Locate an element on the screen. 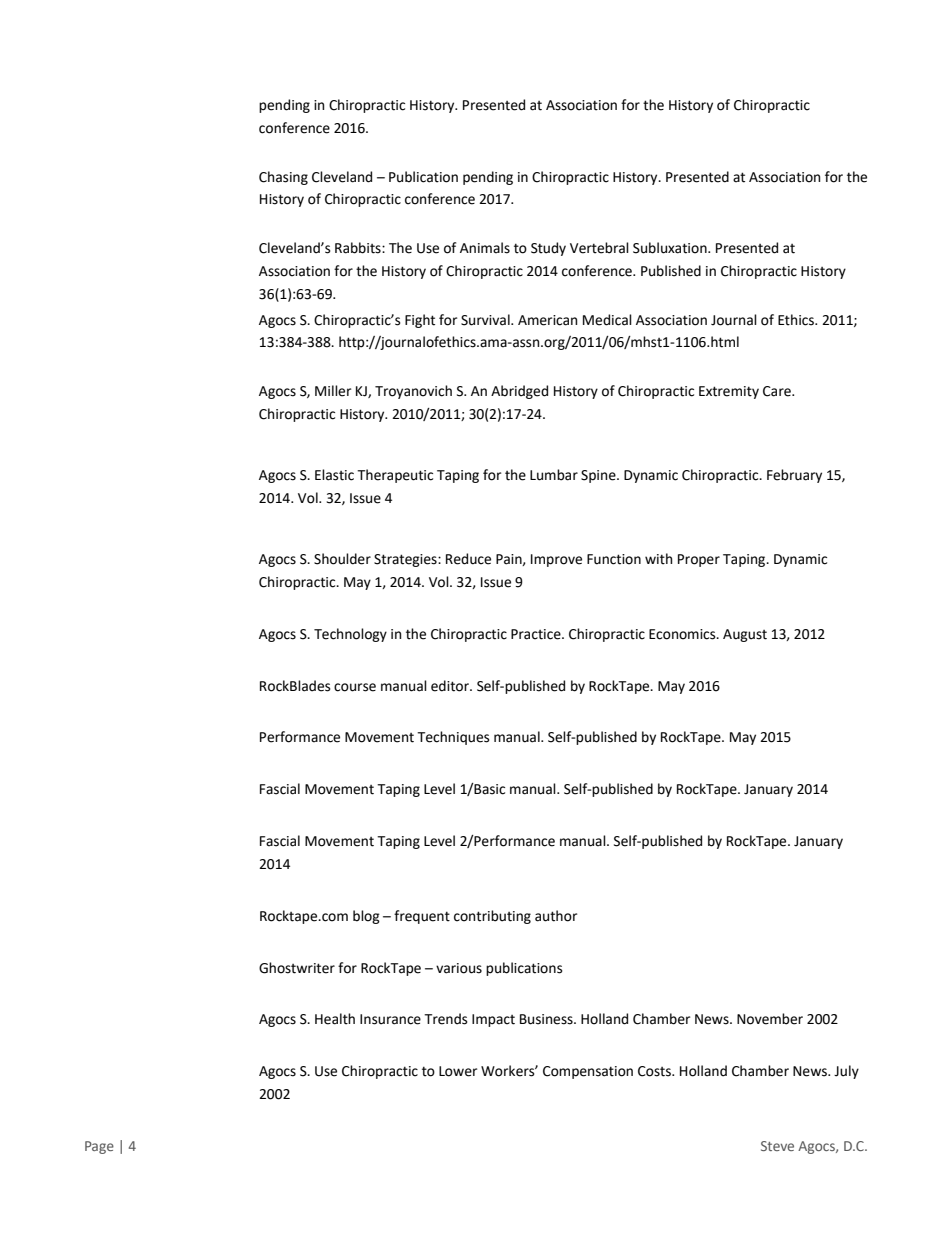 The image size is (952, 1233). Care is located at coordinates (778, 391).
